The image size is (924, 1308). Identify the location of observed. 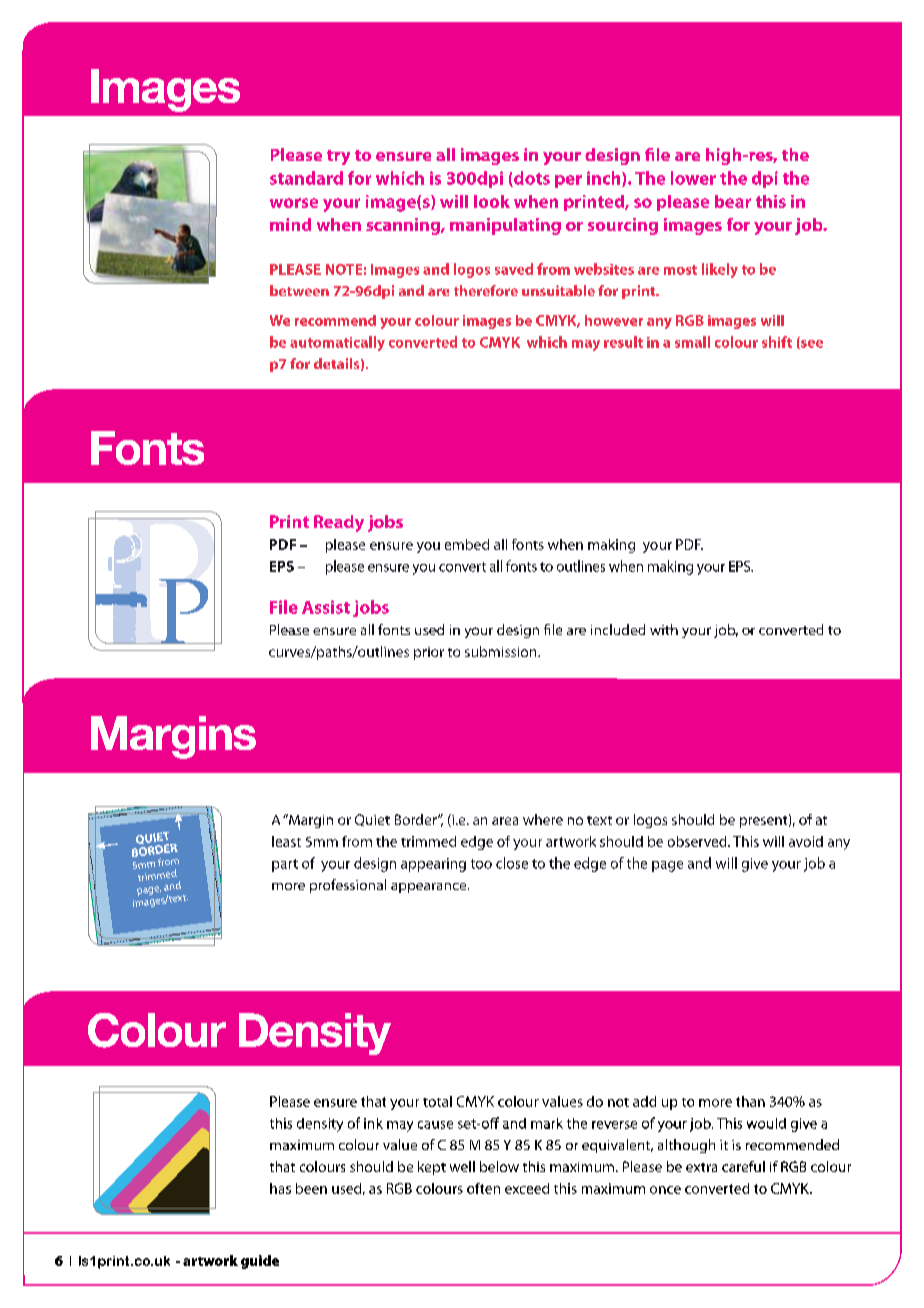
(698, 841).
